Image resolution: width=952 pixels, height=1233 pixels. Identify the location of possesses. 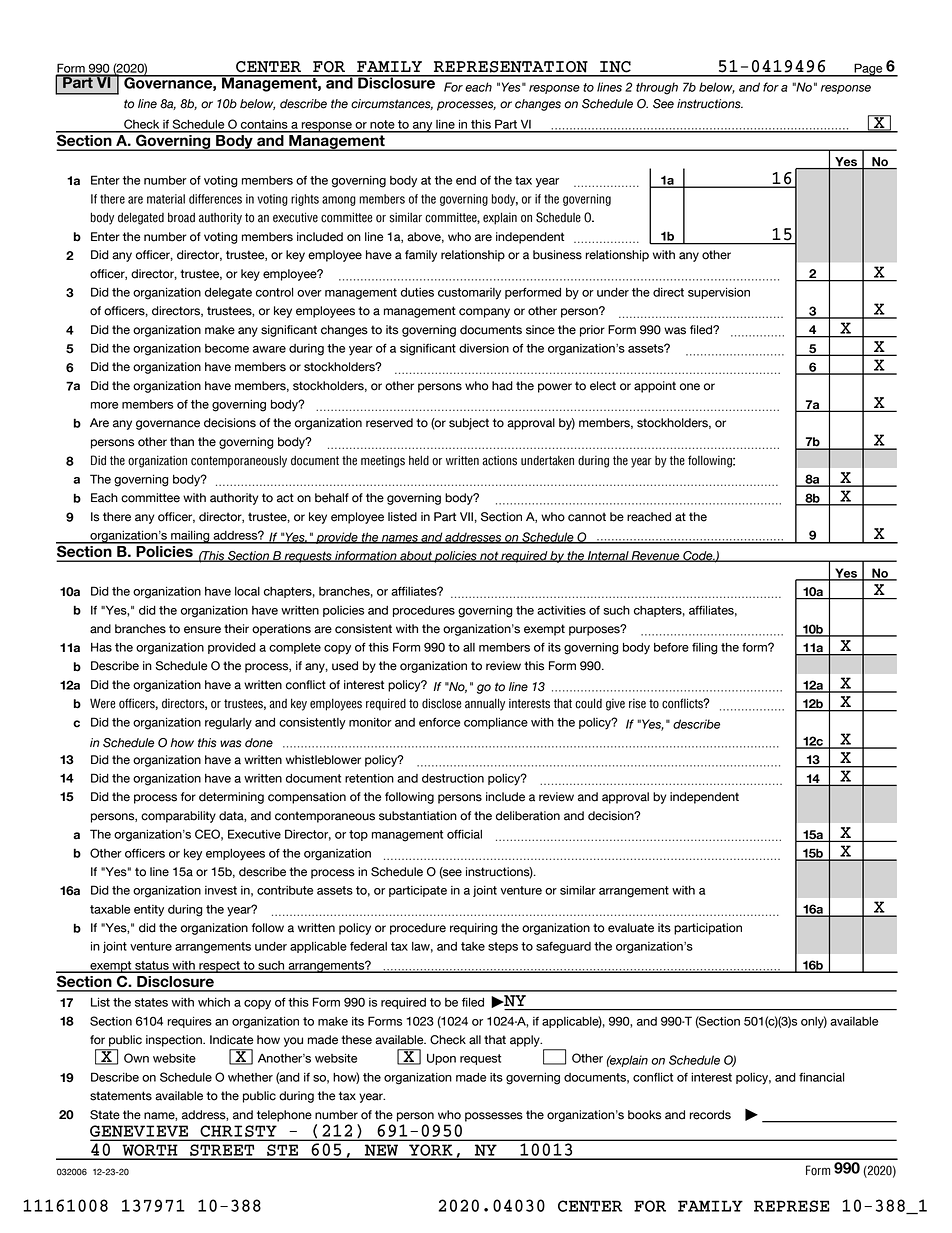
(494, 1117).
